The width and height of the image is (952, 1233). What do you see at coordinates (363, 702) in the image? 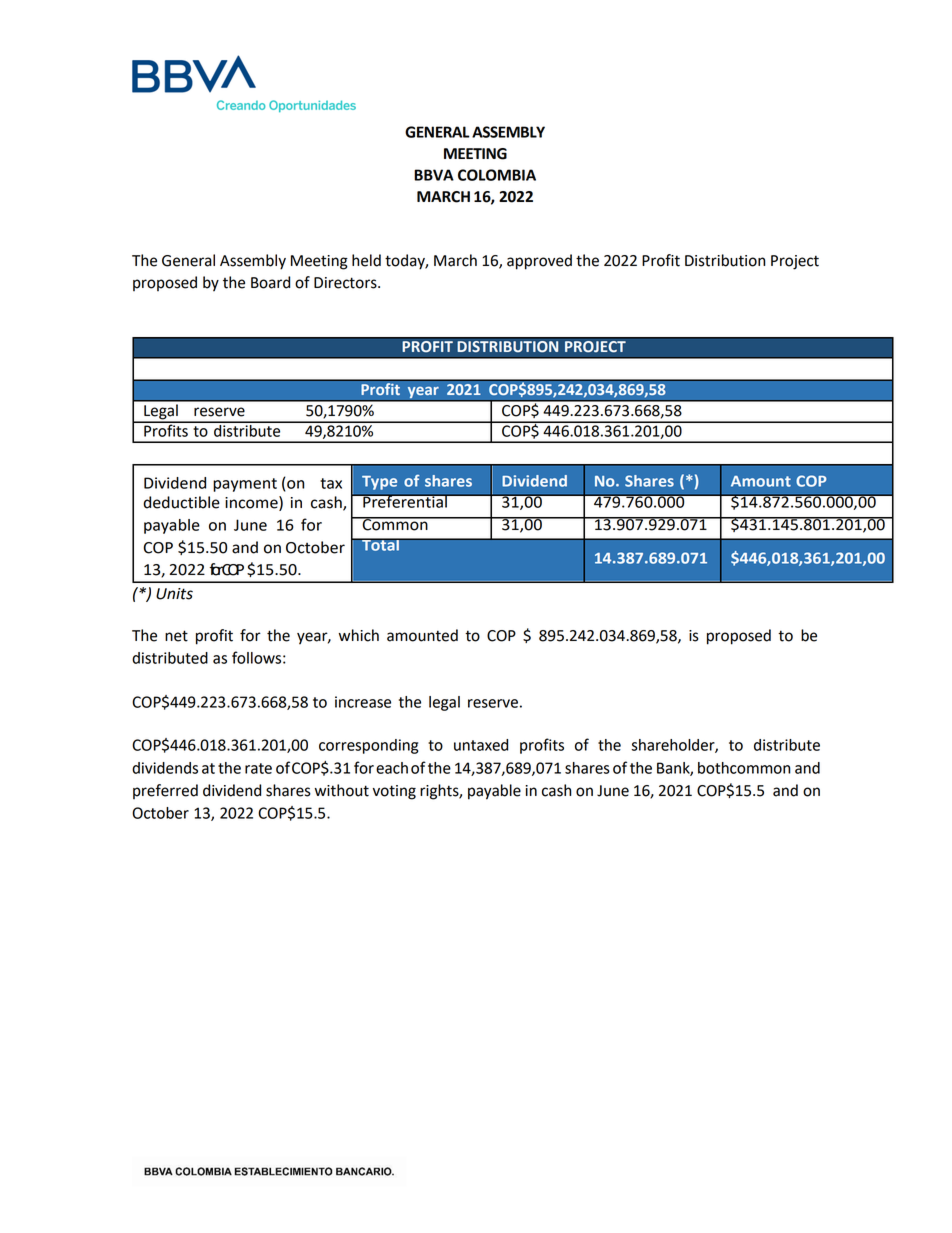
I see `increase` at bounding box center [363, 702].
